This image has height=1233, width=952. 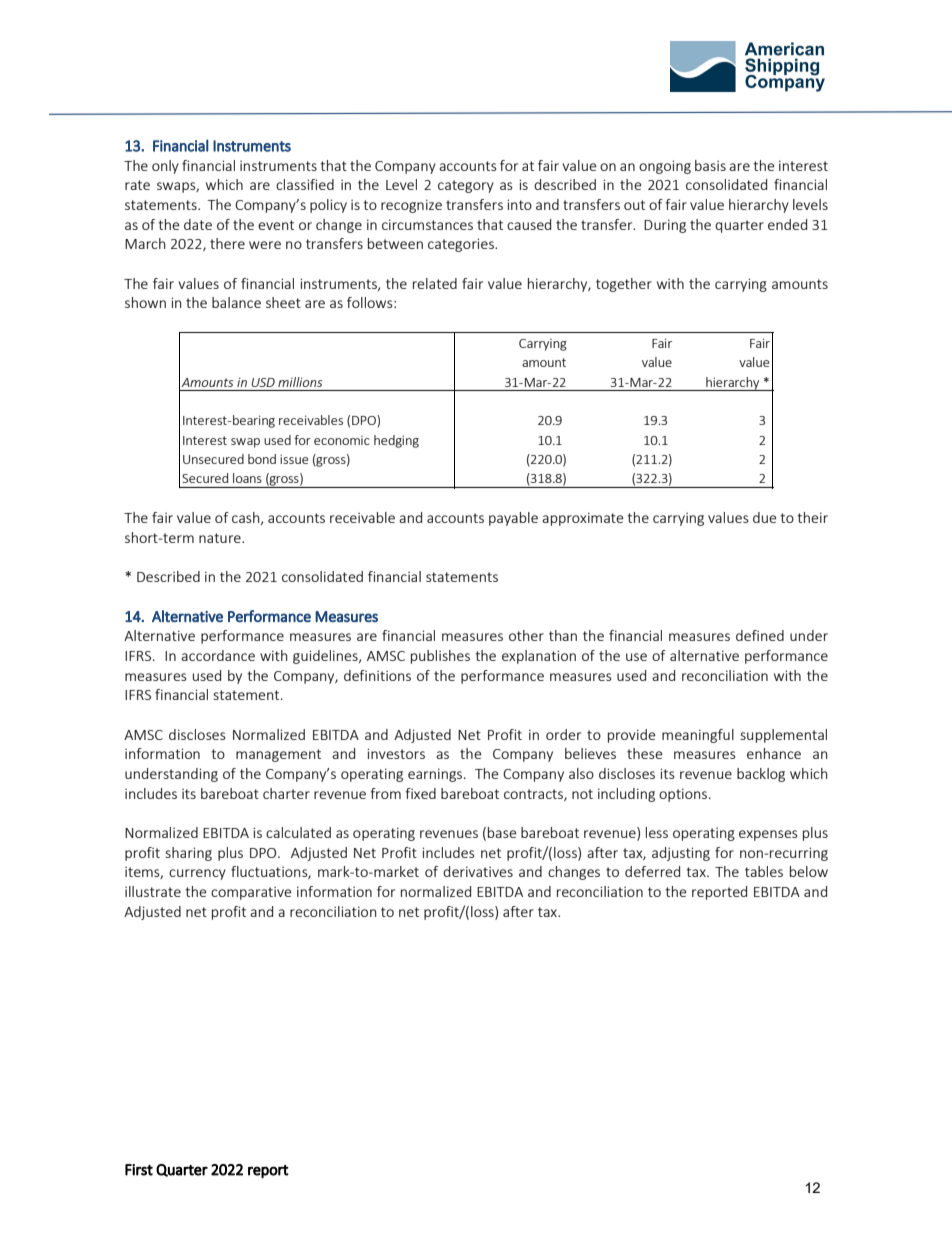 I want to click on payable, so click(x=513, y=519).
